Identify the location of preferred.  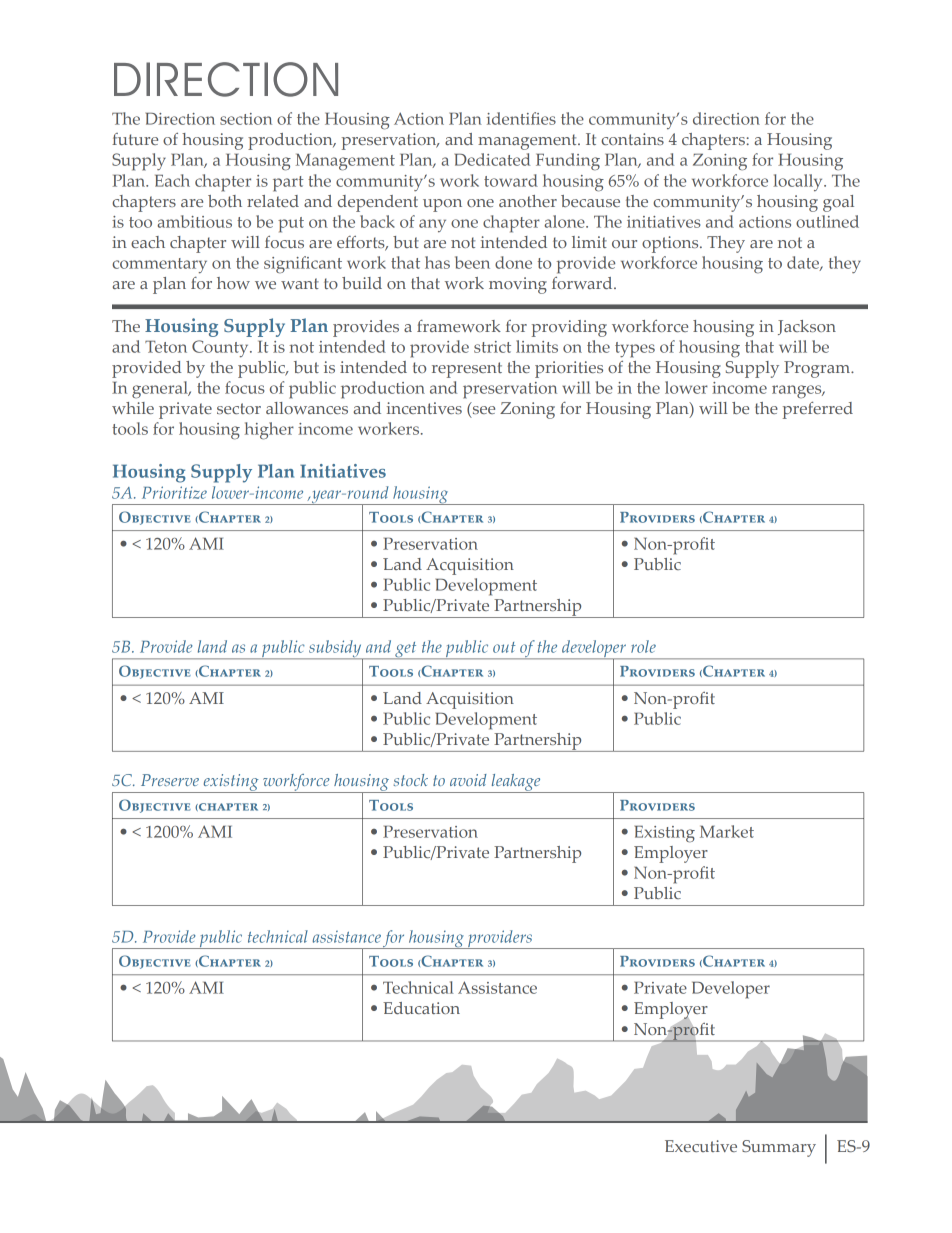
(818, 410).
